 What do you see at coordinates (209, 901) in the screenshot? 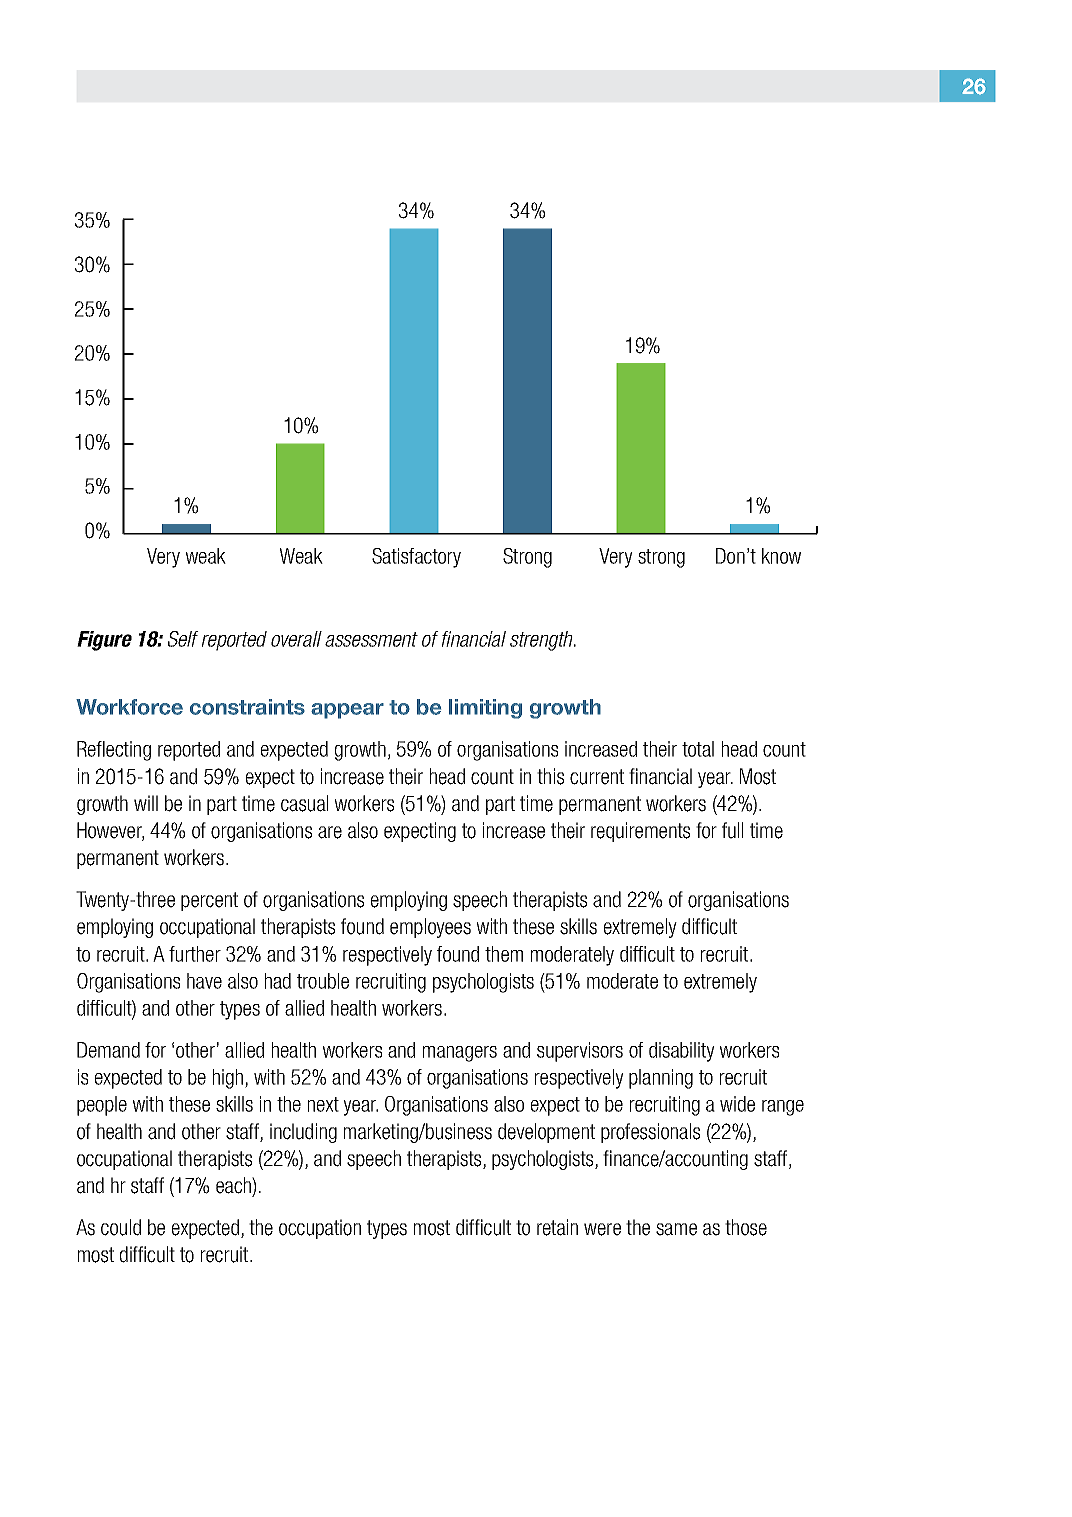
I see `percent` at bounding box center [209, 901].
